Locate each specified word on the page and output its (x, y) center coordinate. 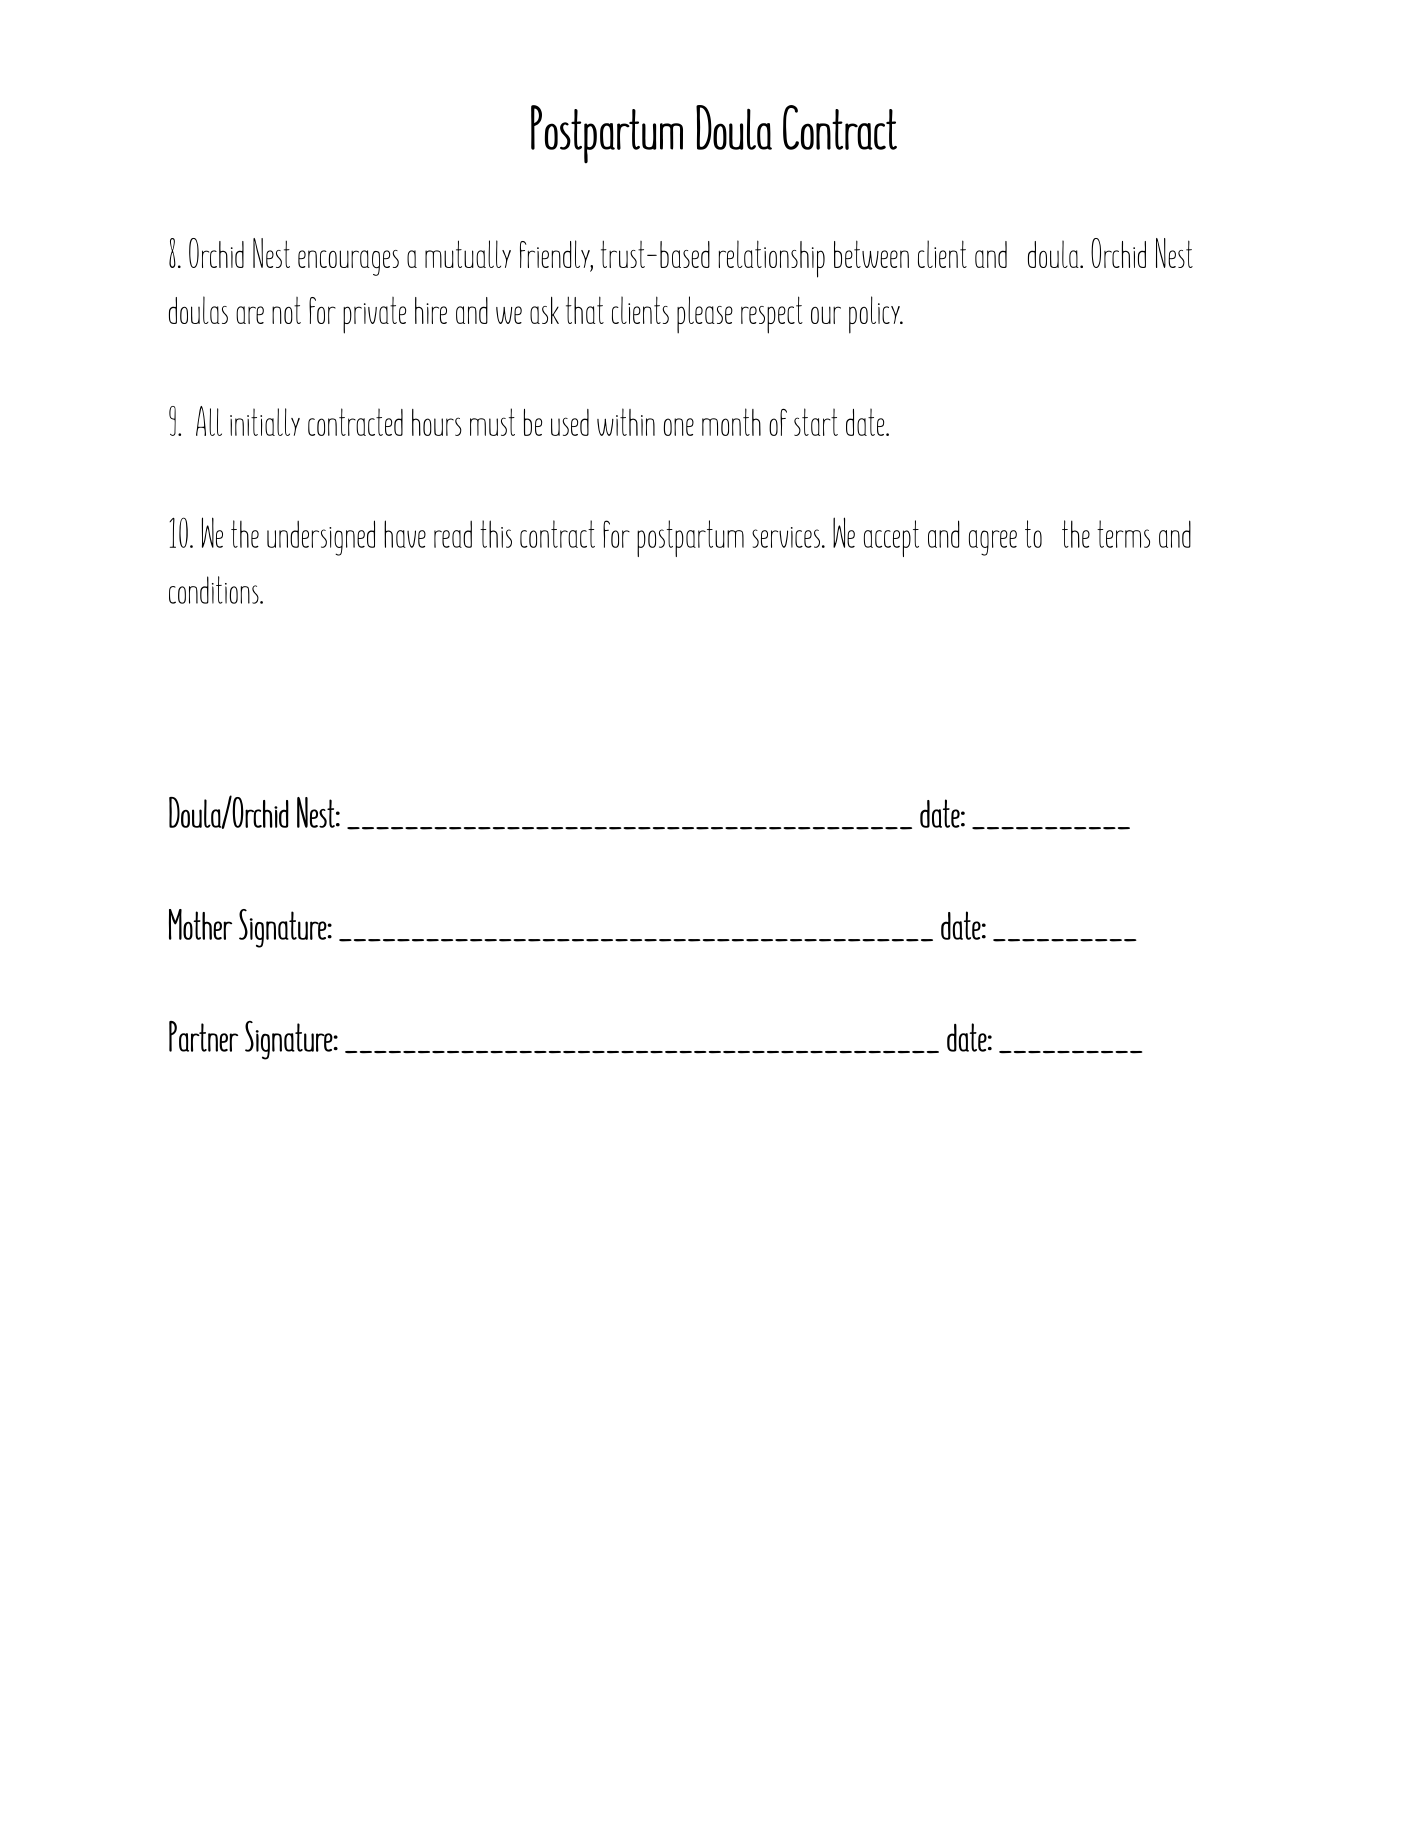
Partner (203, 1036)
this (496, 534)
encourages (348, 263)
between (871, 254)
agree (993, 543)
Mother (200, 924)
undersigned (321, 538)
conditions (215, 590)
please (705, 315)
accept (891, 538)
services (786, 537)
